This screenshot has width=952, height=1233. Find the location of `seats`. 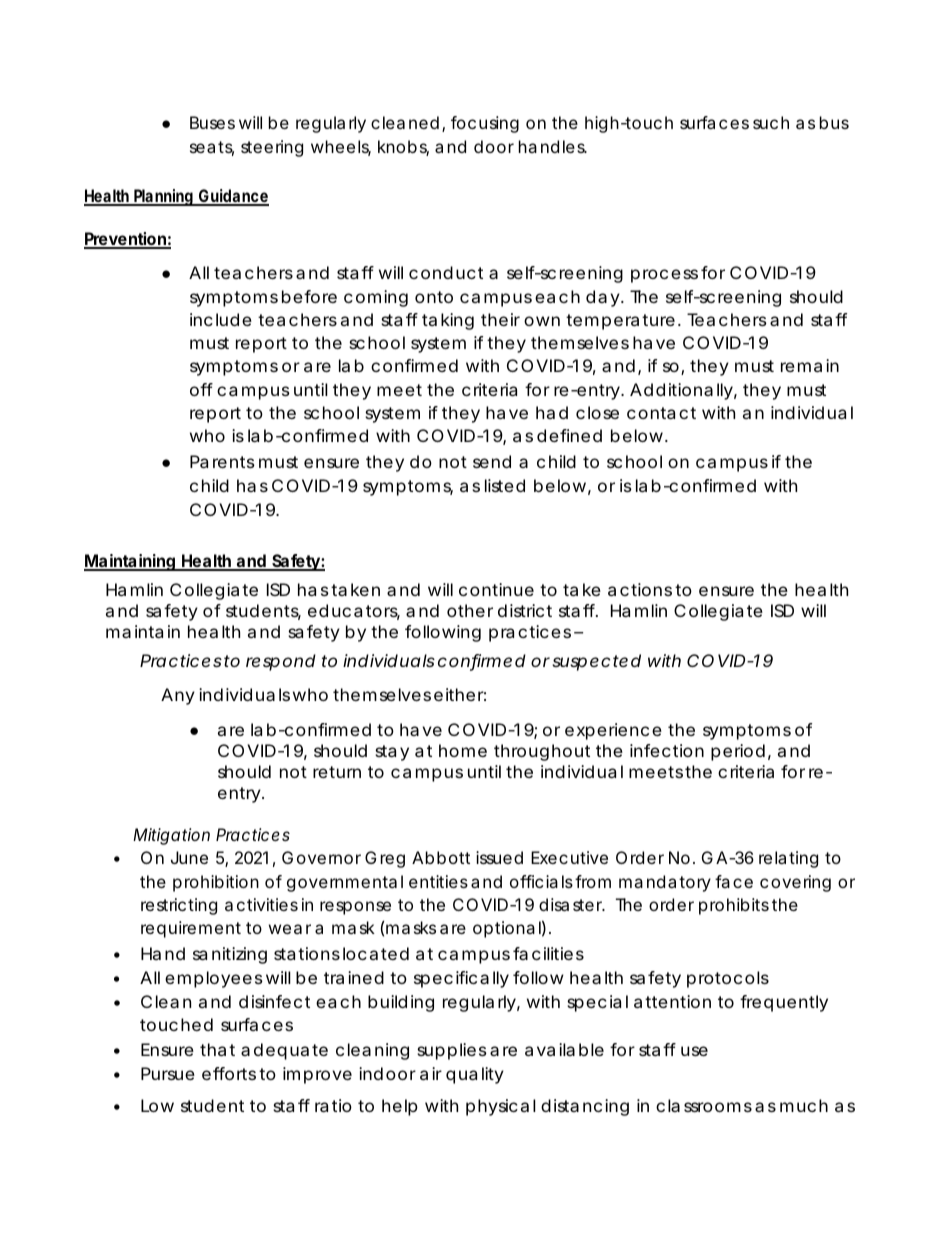

seats is located at coordinates (212, 148).
